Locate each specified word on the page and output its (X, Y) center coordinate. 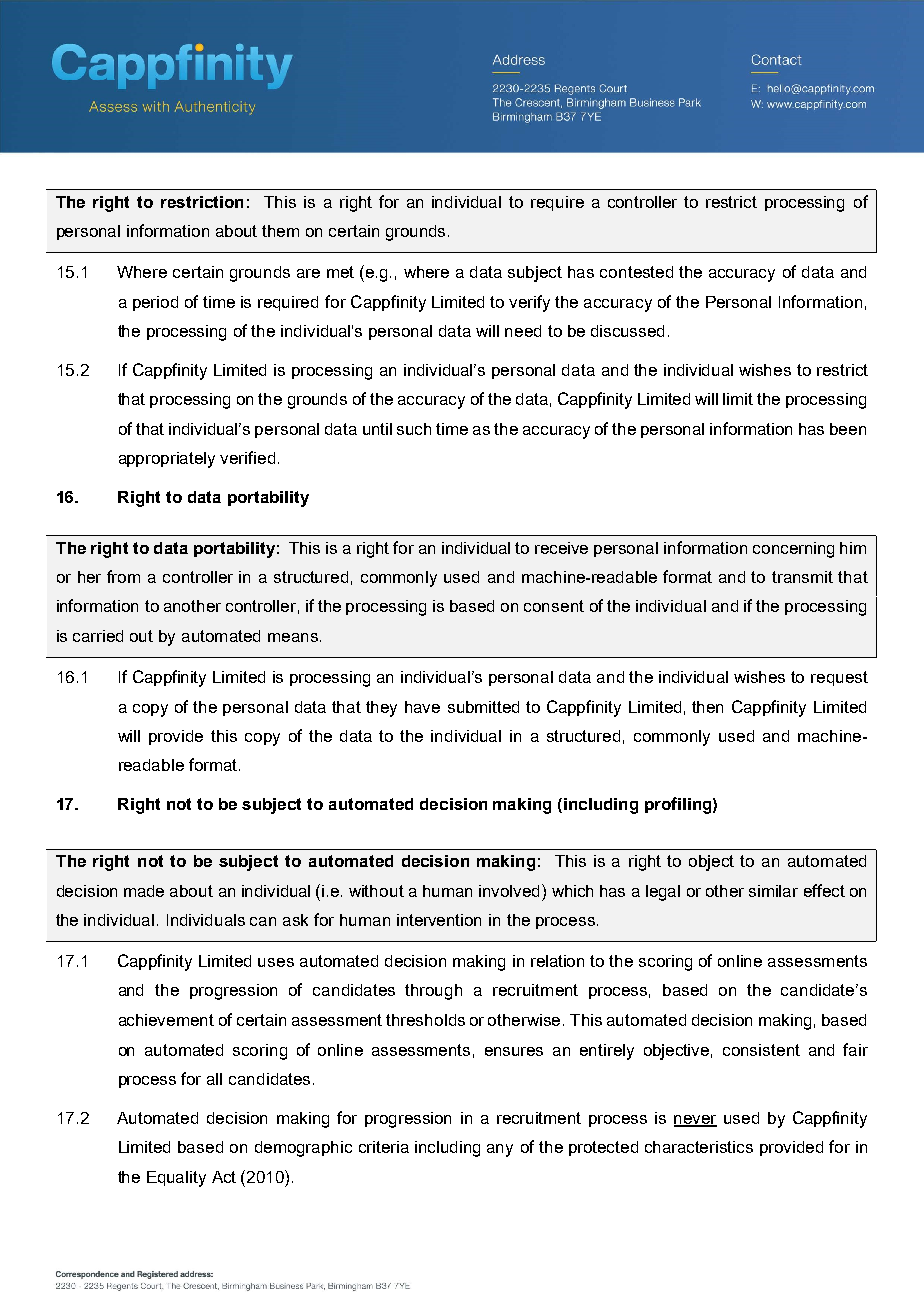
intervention (439, 920)
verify (529, 303)
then (707, 707)
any (500, 1150)
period (155, 303)
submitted (483, 707)
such (414, 429)
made (144, 891)
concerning (793, 550)
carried (98, 636)
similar (773, 891)
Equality (176, 1179)
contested (636, 272)
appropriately (167, 460)
